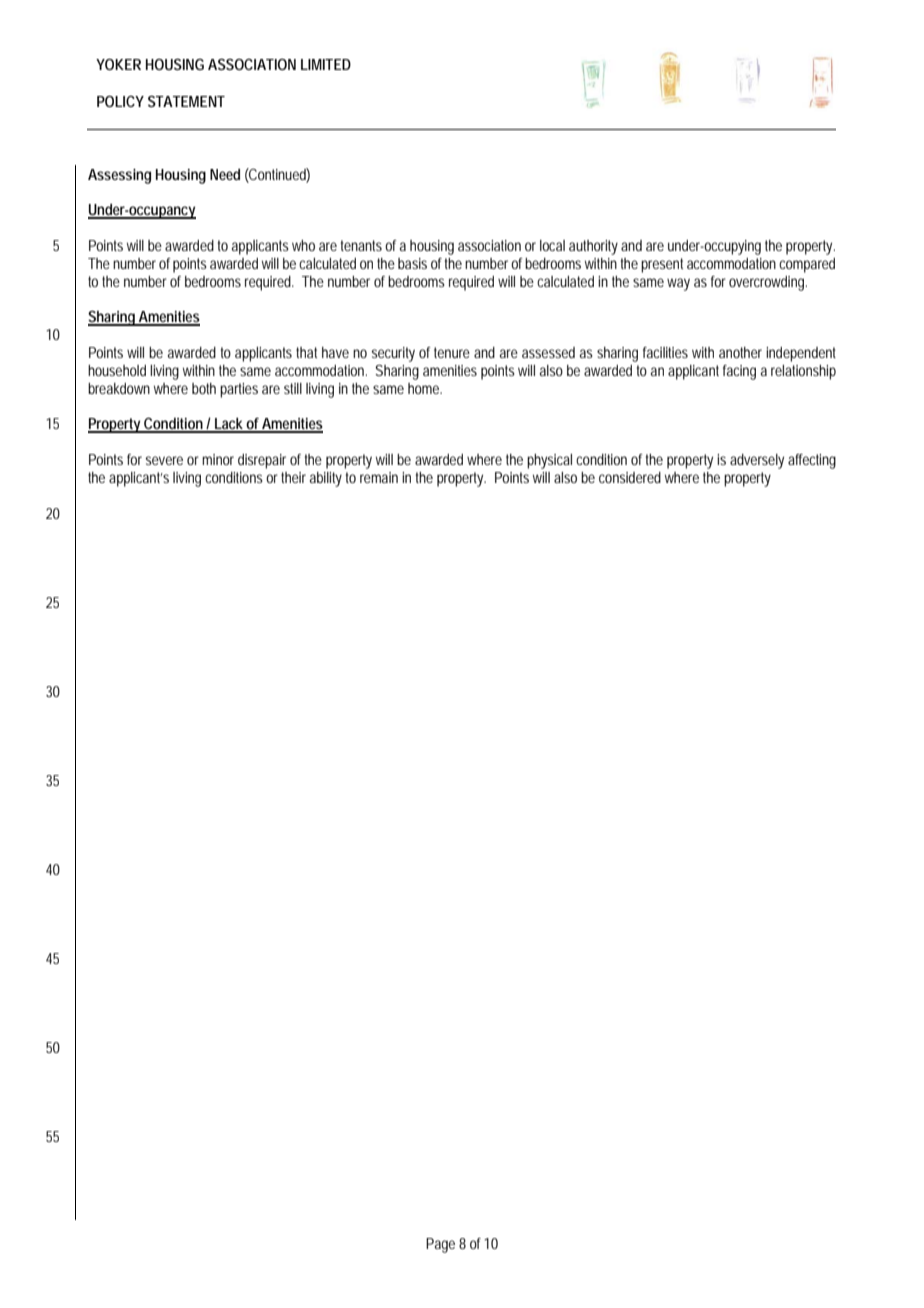  I want to click on Page, so click(440, 1245).
